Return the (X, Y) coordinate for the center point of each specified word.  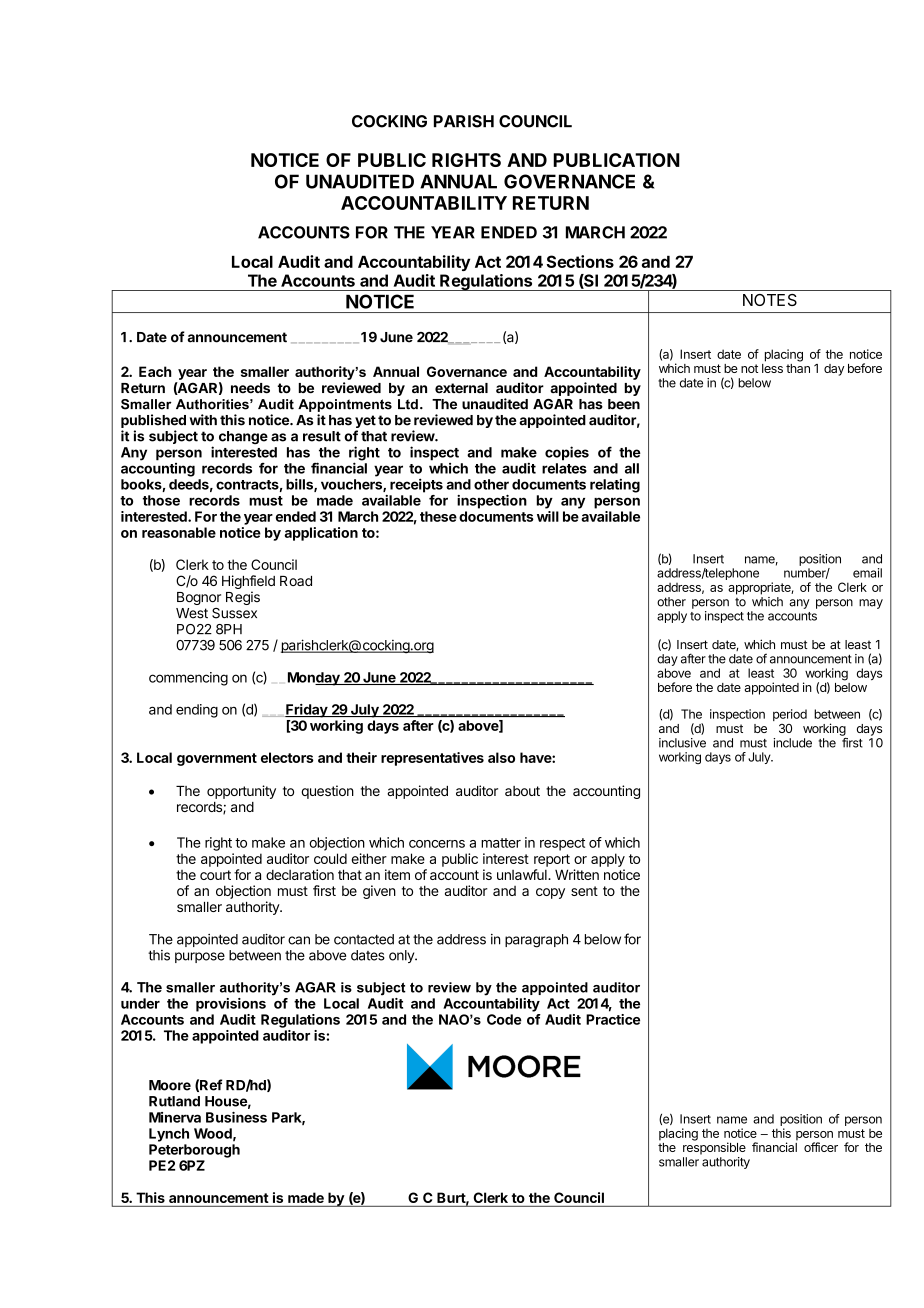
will (548, 516)
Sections (580, 261)
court (215, 875)
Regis (243, 598)
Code (504, 1019)
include (792, 743)
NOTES (770, 300)
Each (155, 371)
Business (236, 1117)
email (867, 573)
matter (501, 843)
